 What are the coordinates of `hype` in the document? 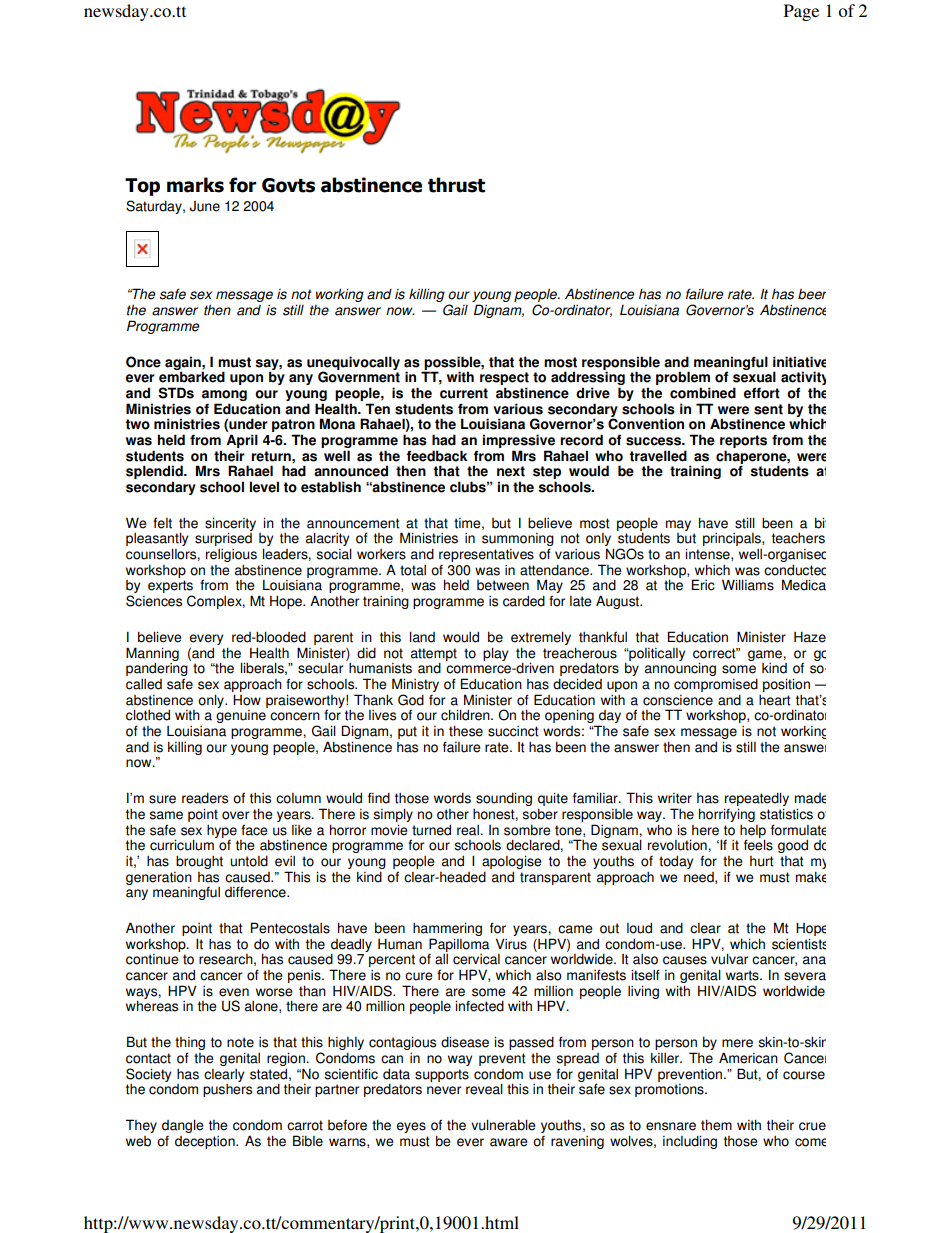 It's located at (222, 831).
